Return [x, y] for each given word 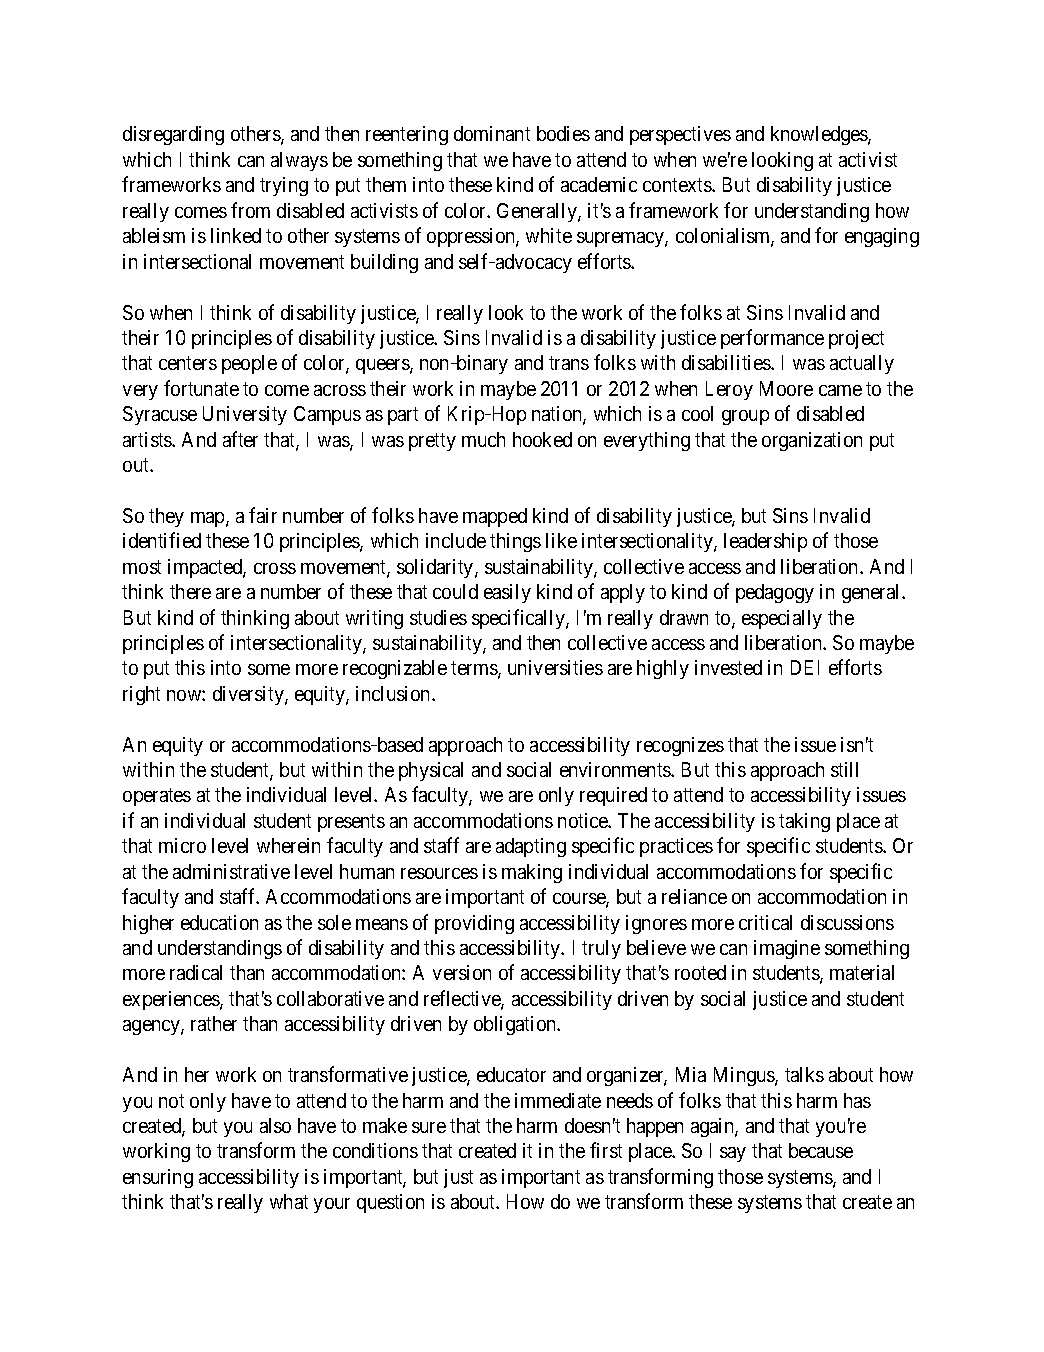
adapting [531, 847]
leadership [765, 542]
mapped [495, 517]
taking [804, 822]
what [289, 1201]
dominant [492, 133]
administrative [231, 871]
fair [263, 515]
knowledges [820, 135]
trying [284, 186]
